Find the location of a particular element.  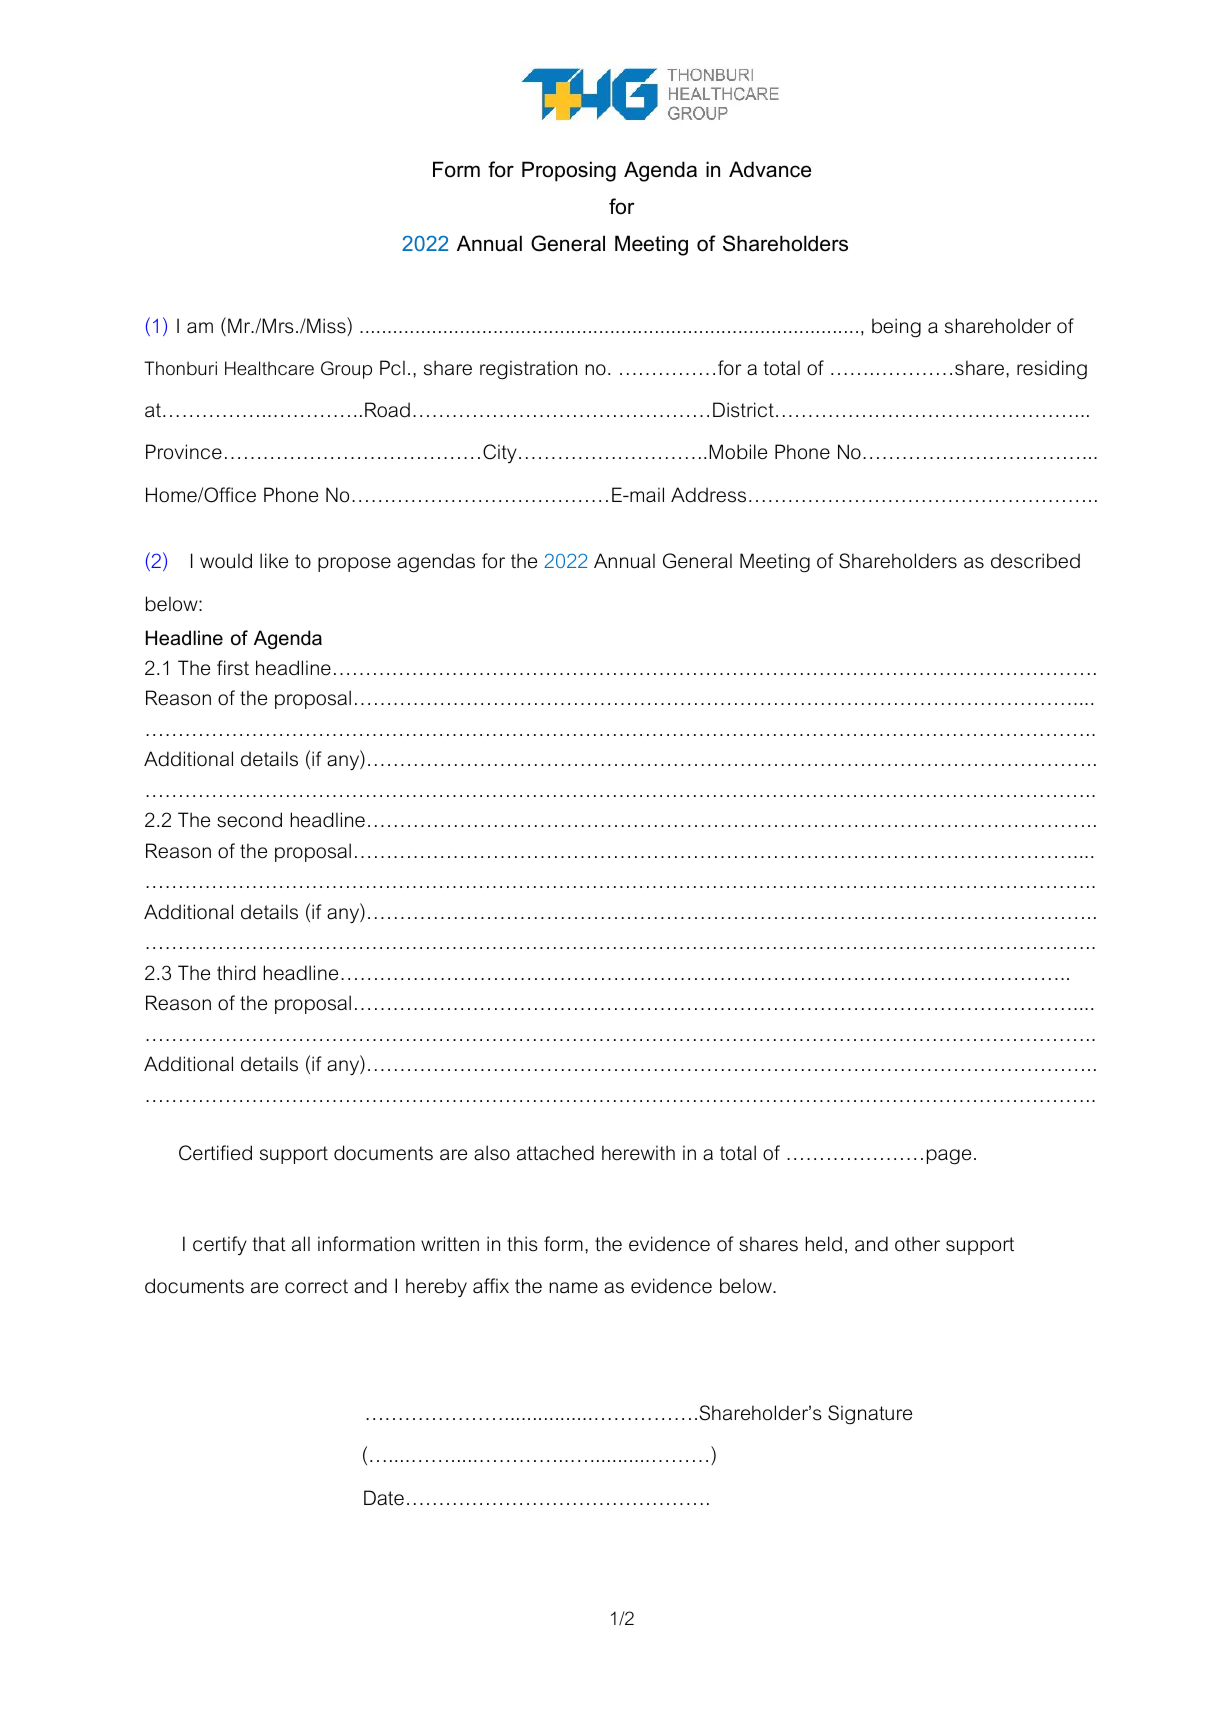

being is located at coordinates (896, 328).
